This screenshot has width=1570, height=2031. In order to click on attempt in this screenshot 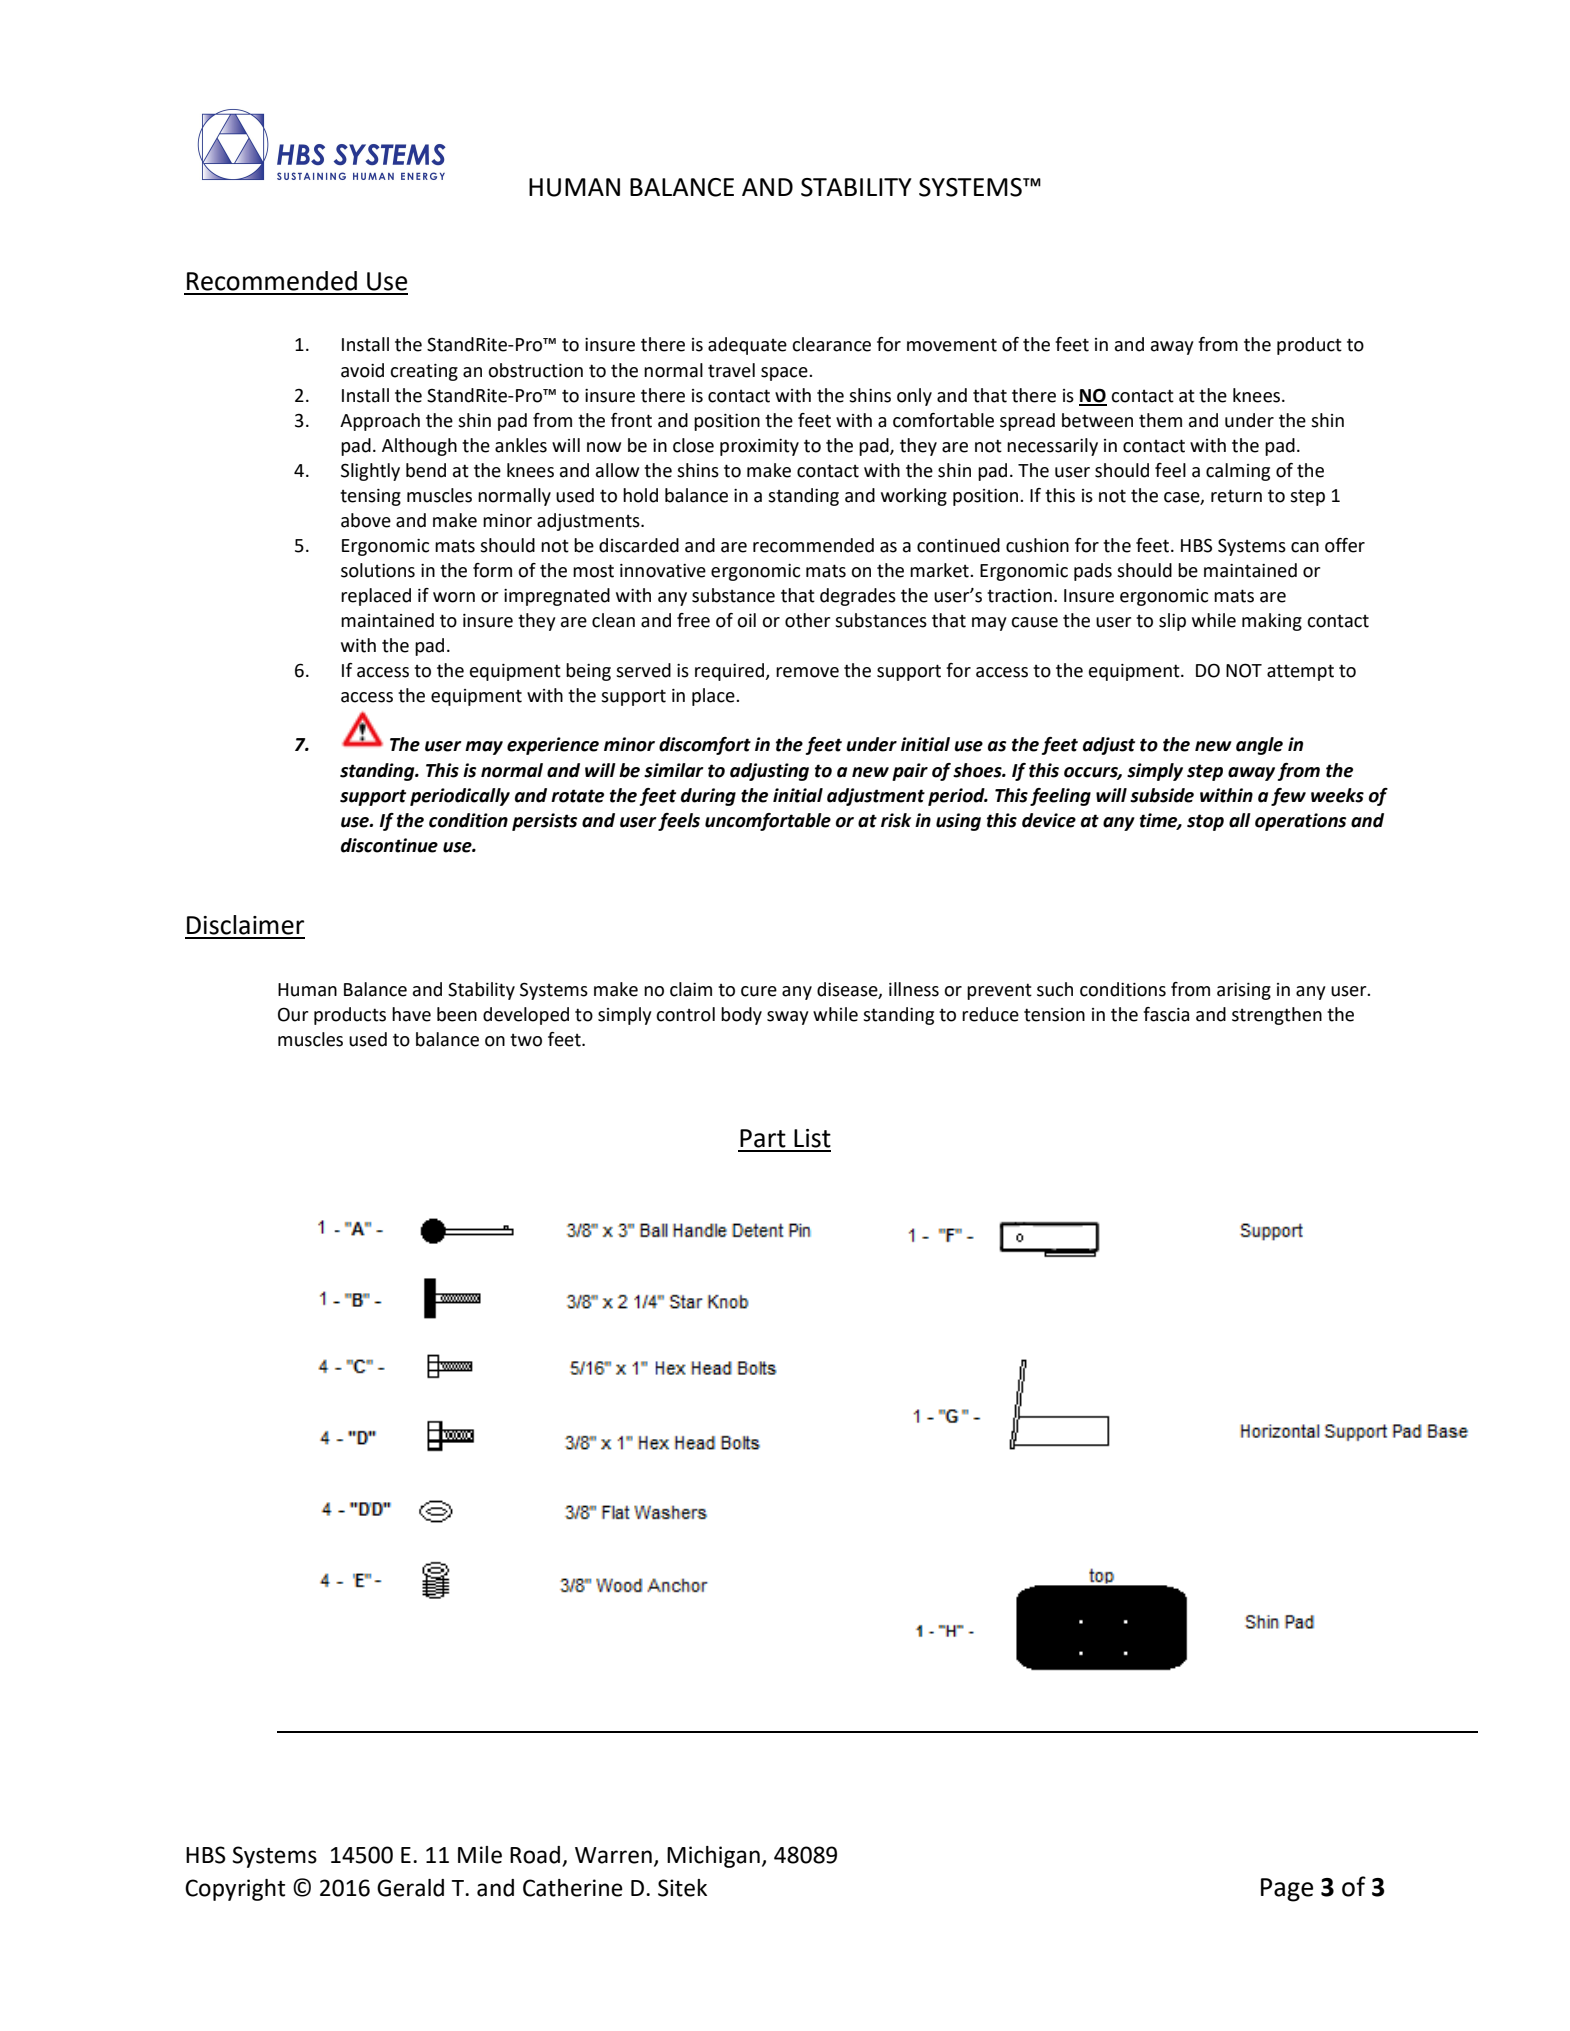, I will do `click(1300, 672)`.
